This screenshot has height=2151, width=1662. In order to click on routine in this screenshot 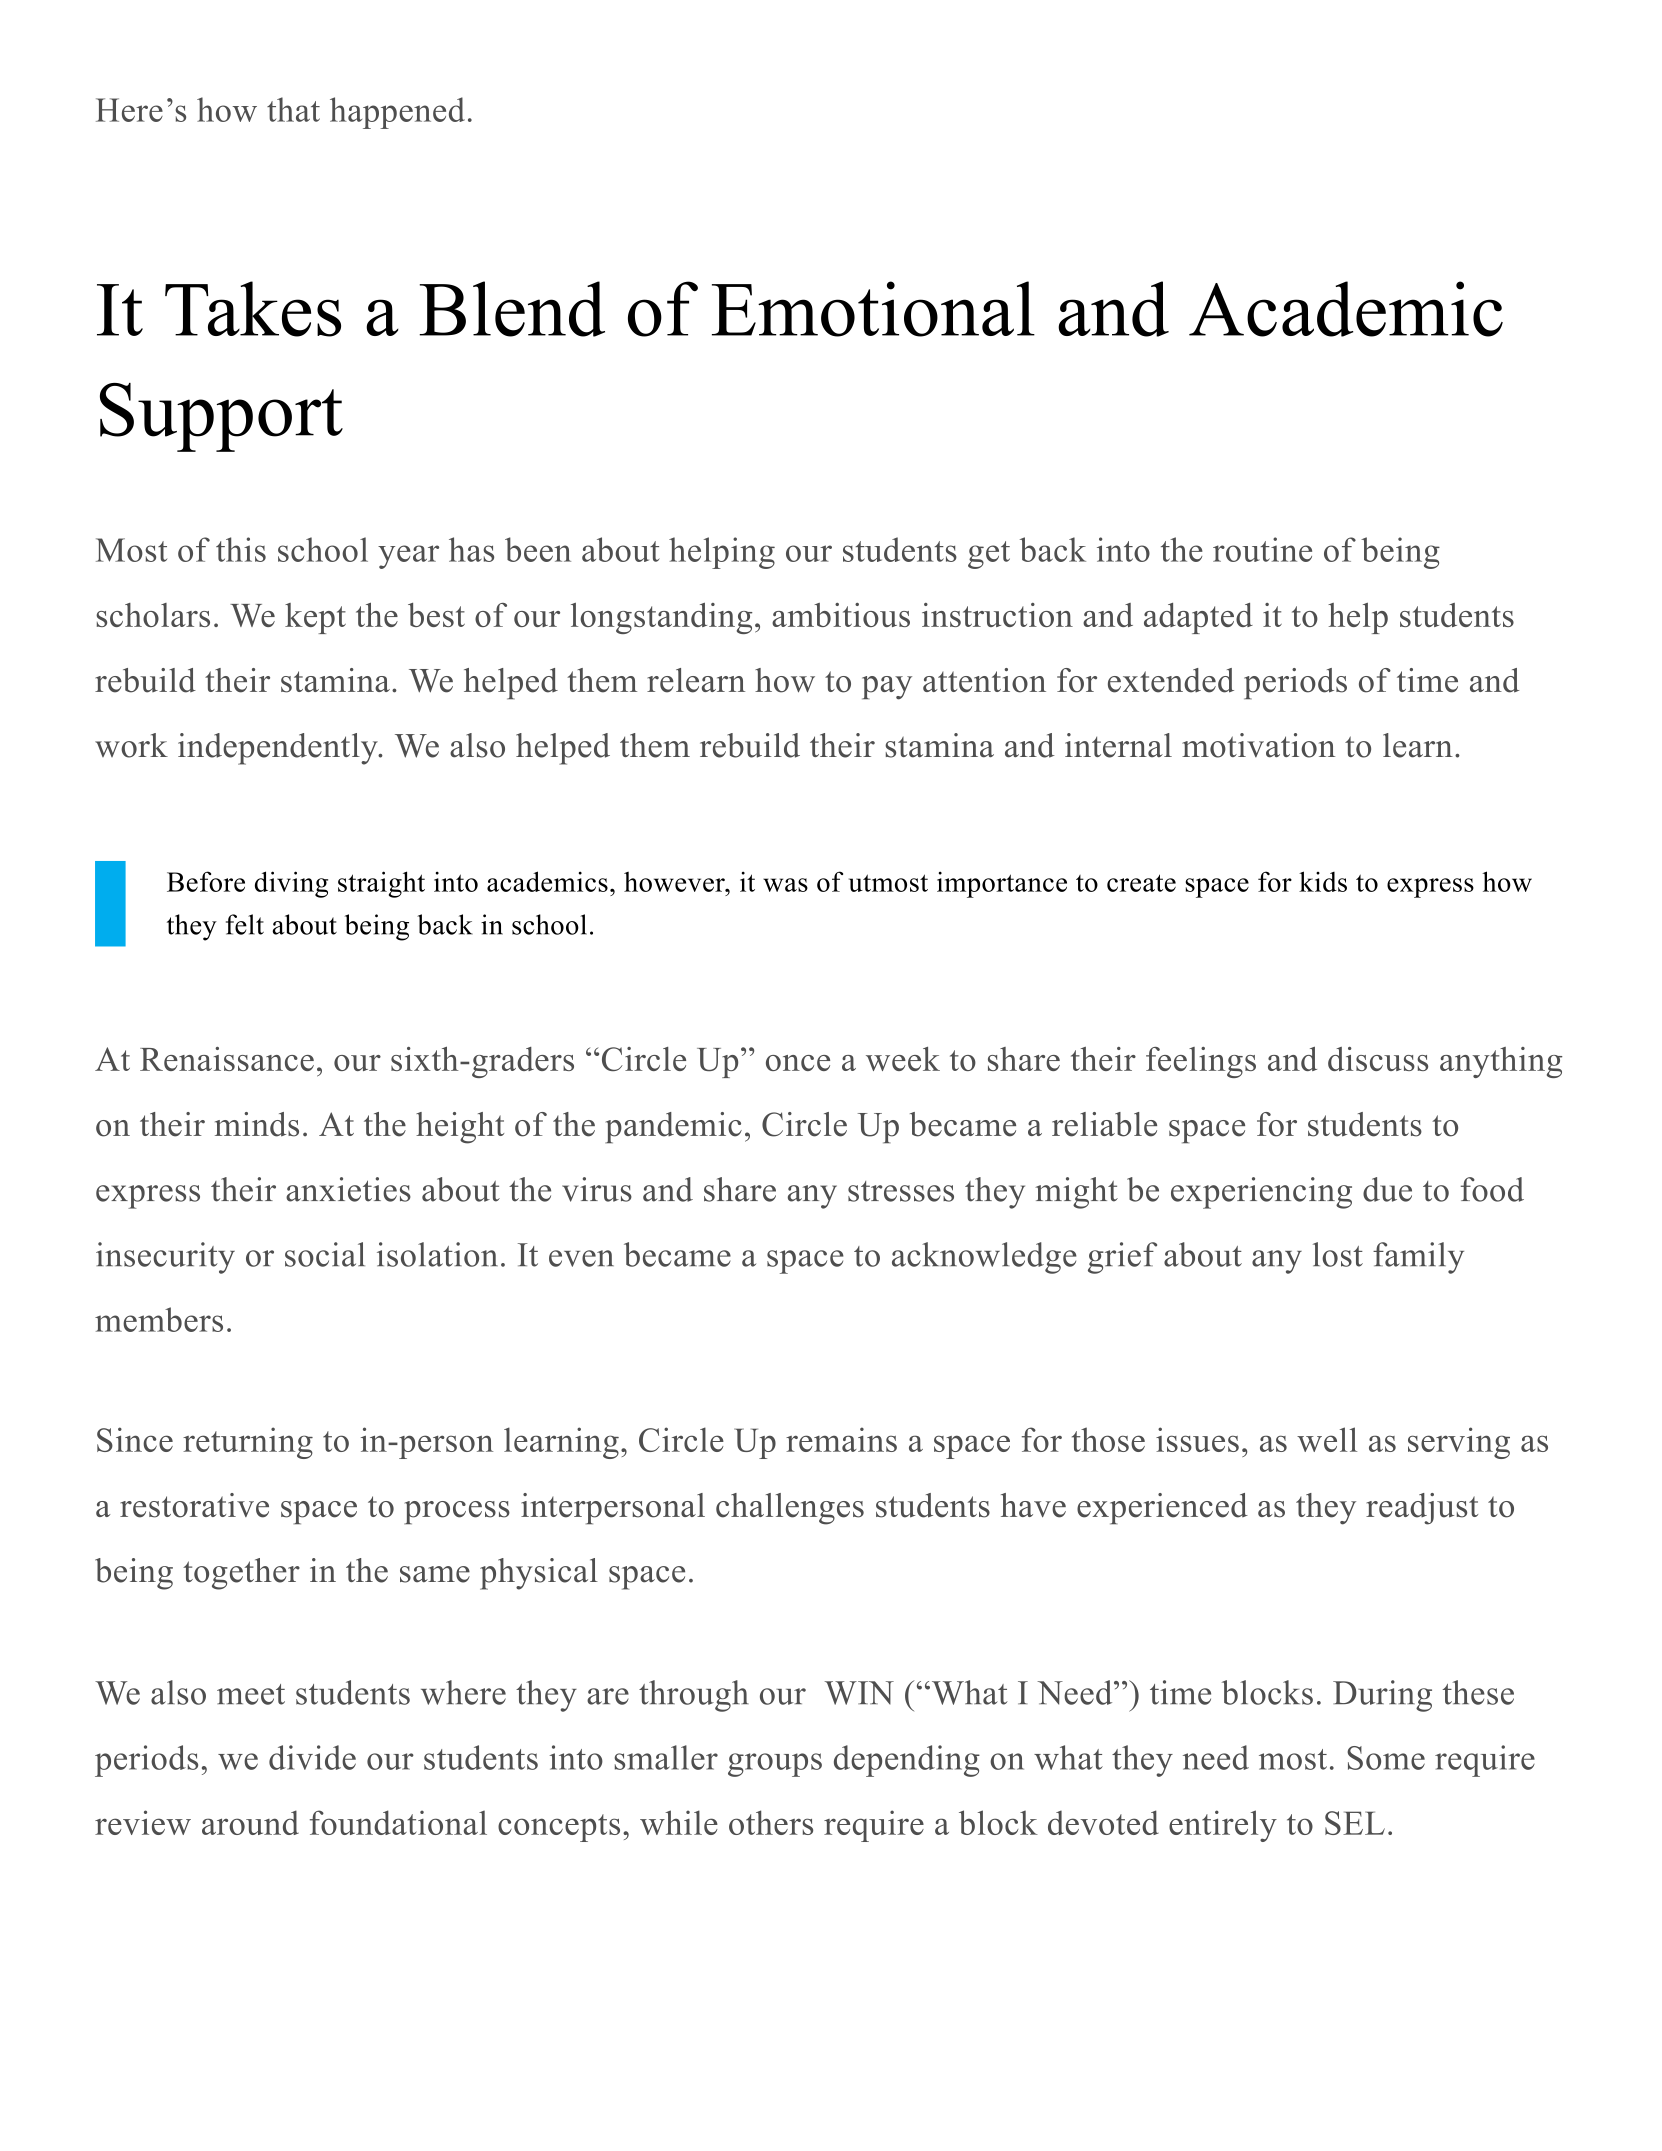, I will do `click(1262, 549)`.
